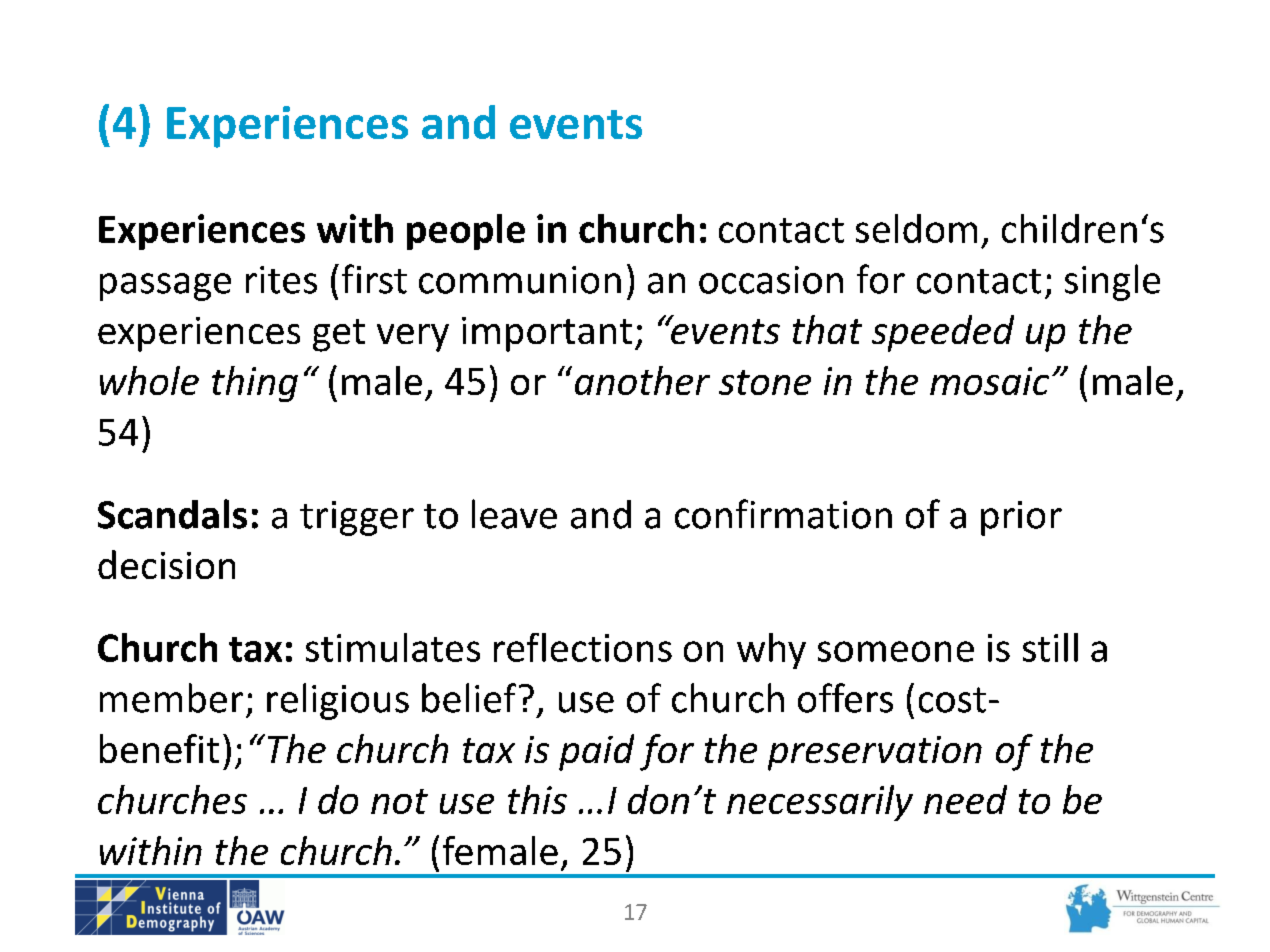  I want to click on seldom, so click(916, 228).
